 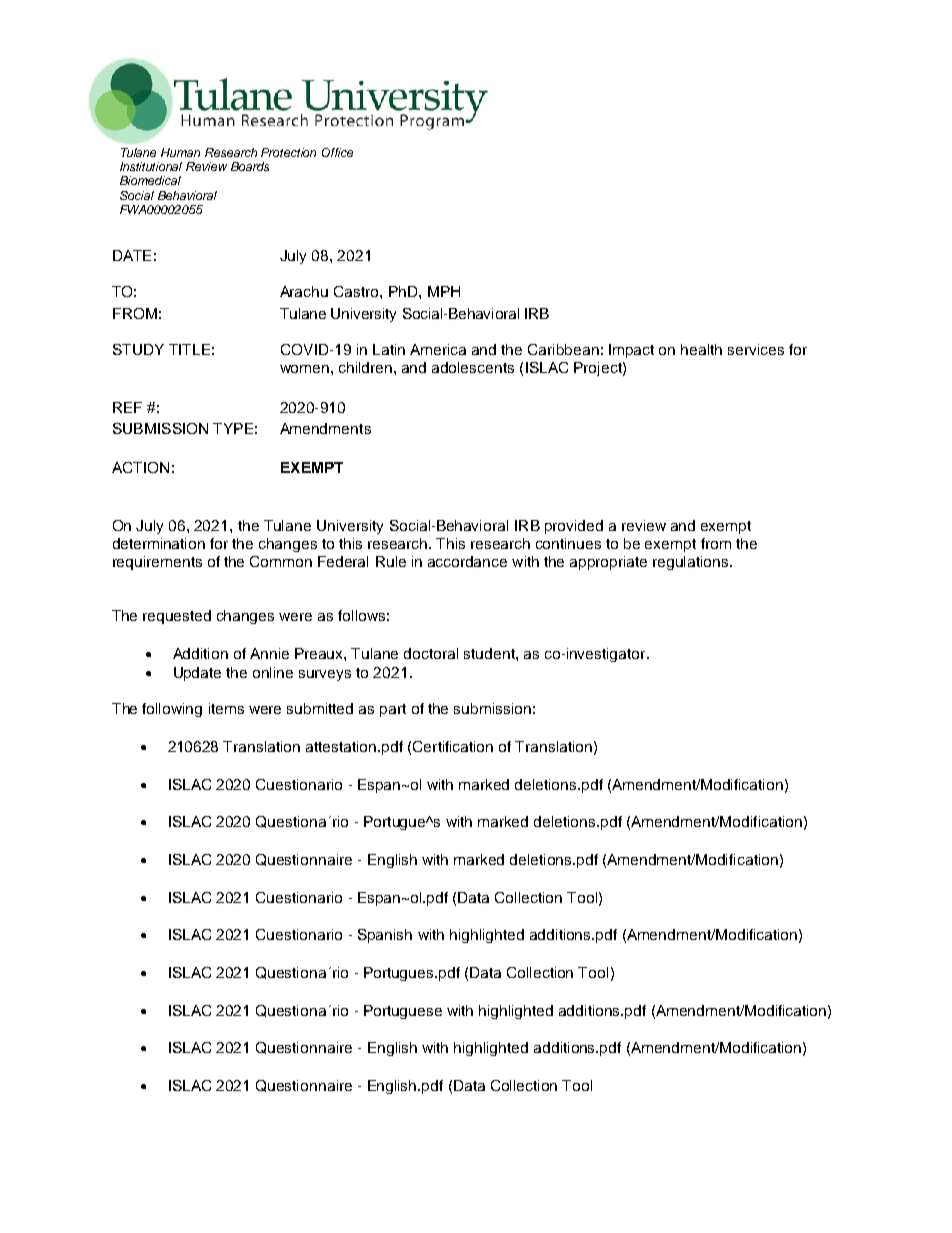 What do you see at coordinates (385, 936) in the document?
I see `Spanish` at bounding box center [385, 936].
